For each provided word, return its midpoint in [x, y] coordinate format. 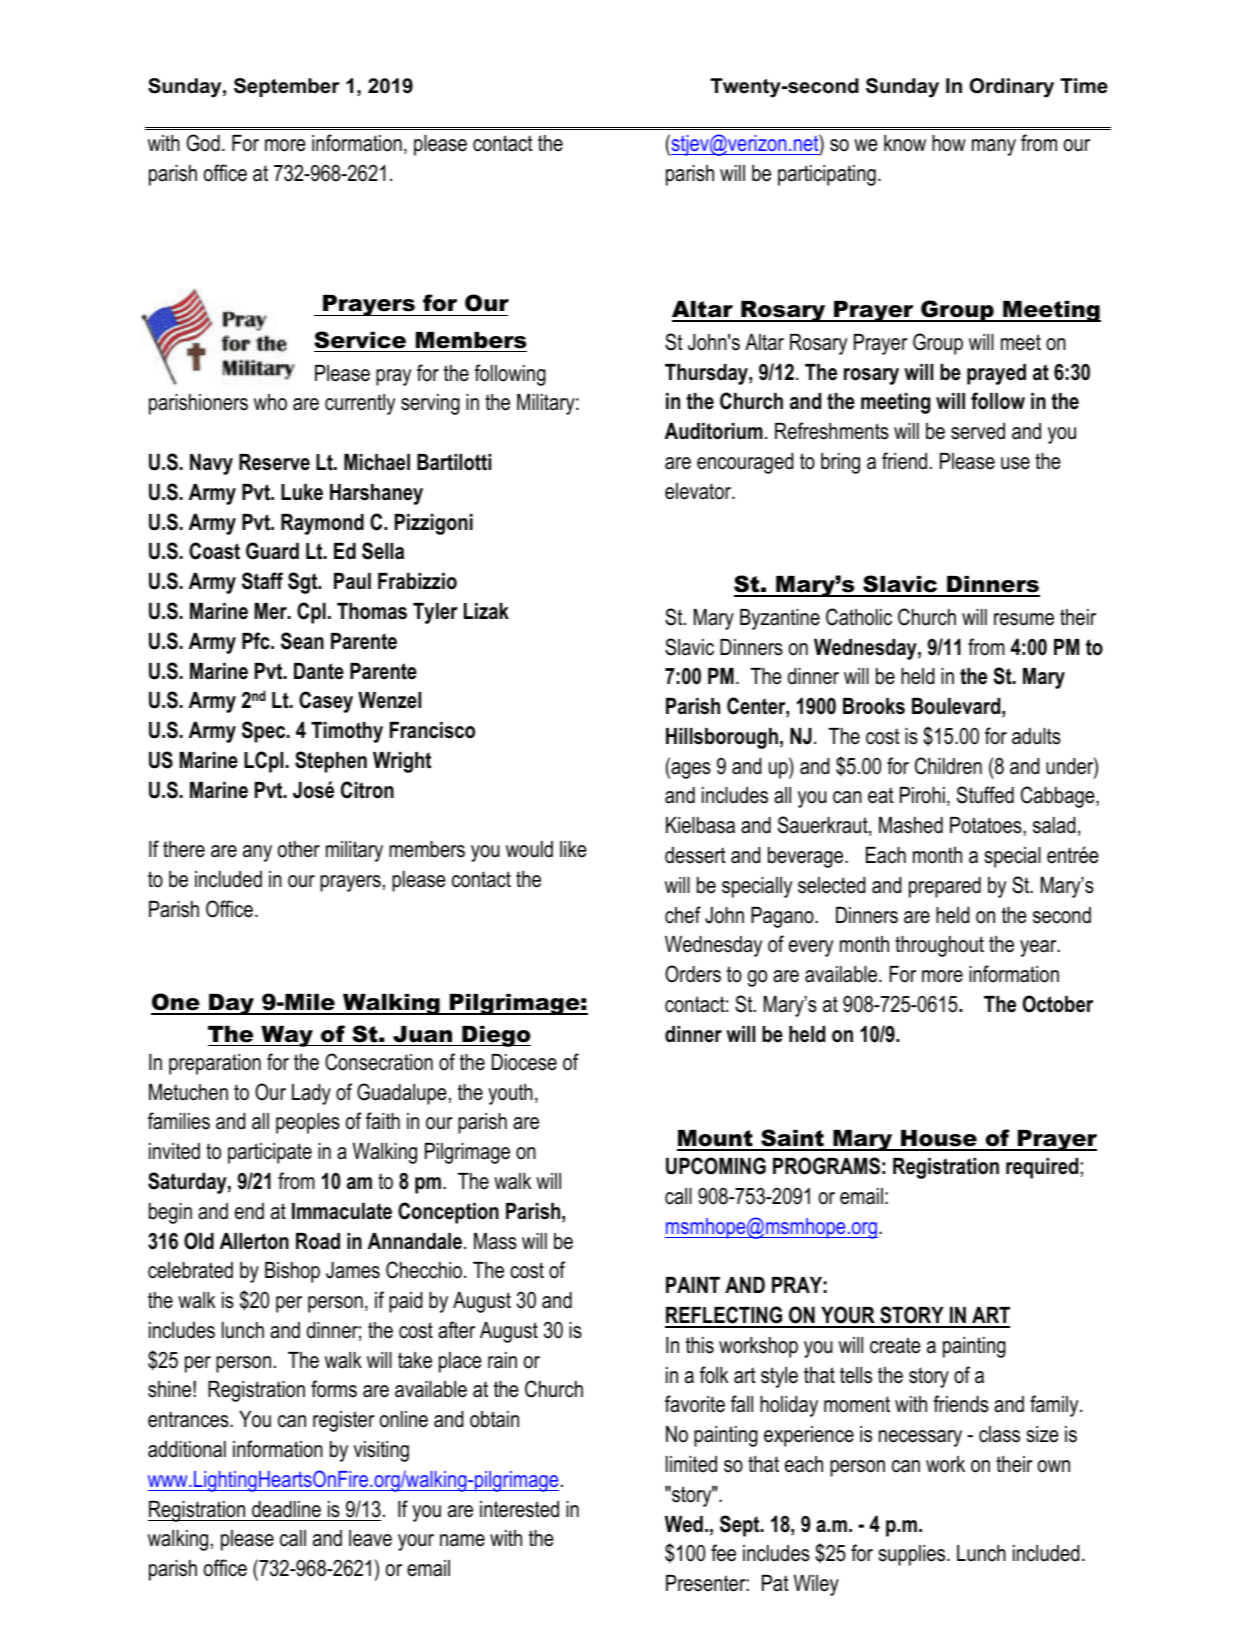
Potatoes [987, 826]
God [203, 143]
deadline [286, 1509]
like [573, 849]
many [994, 147]
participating [827, 175]
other [299, 849]
